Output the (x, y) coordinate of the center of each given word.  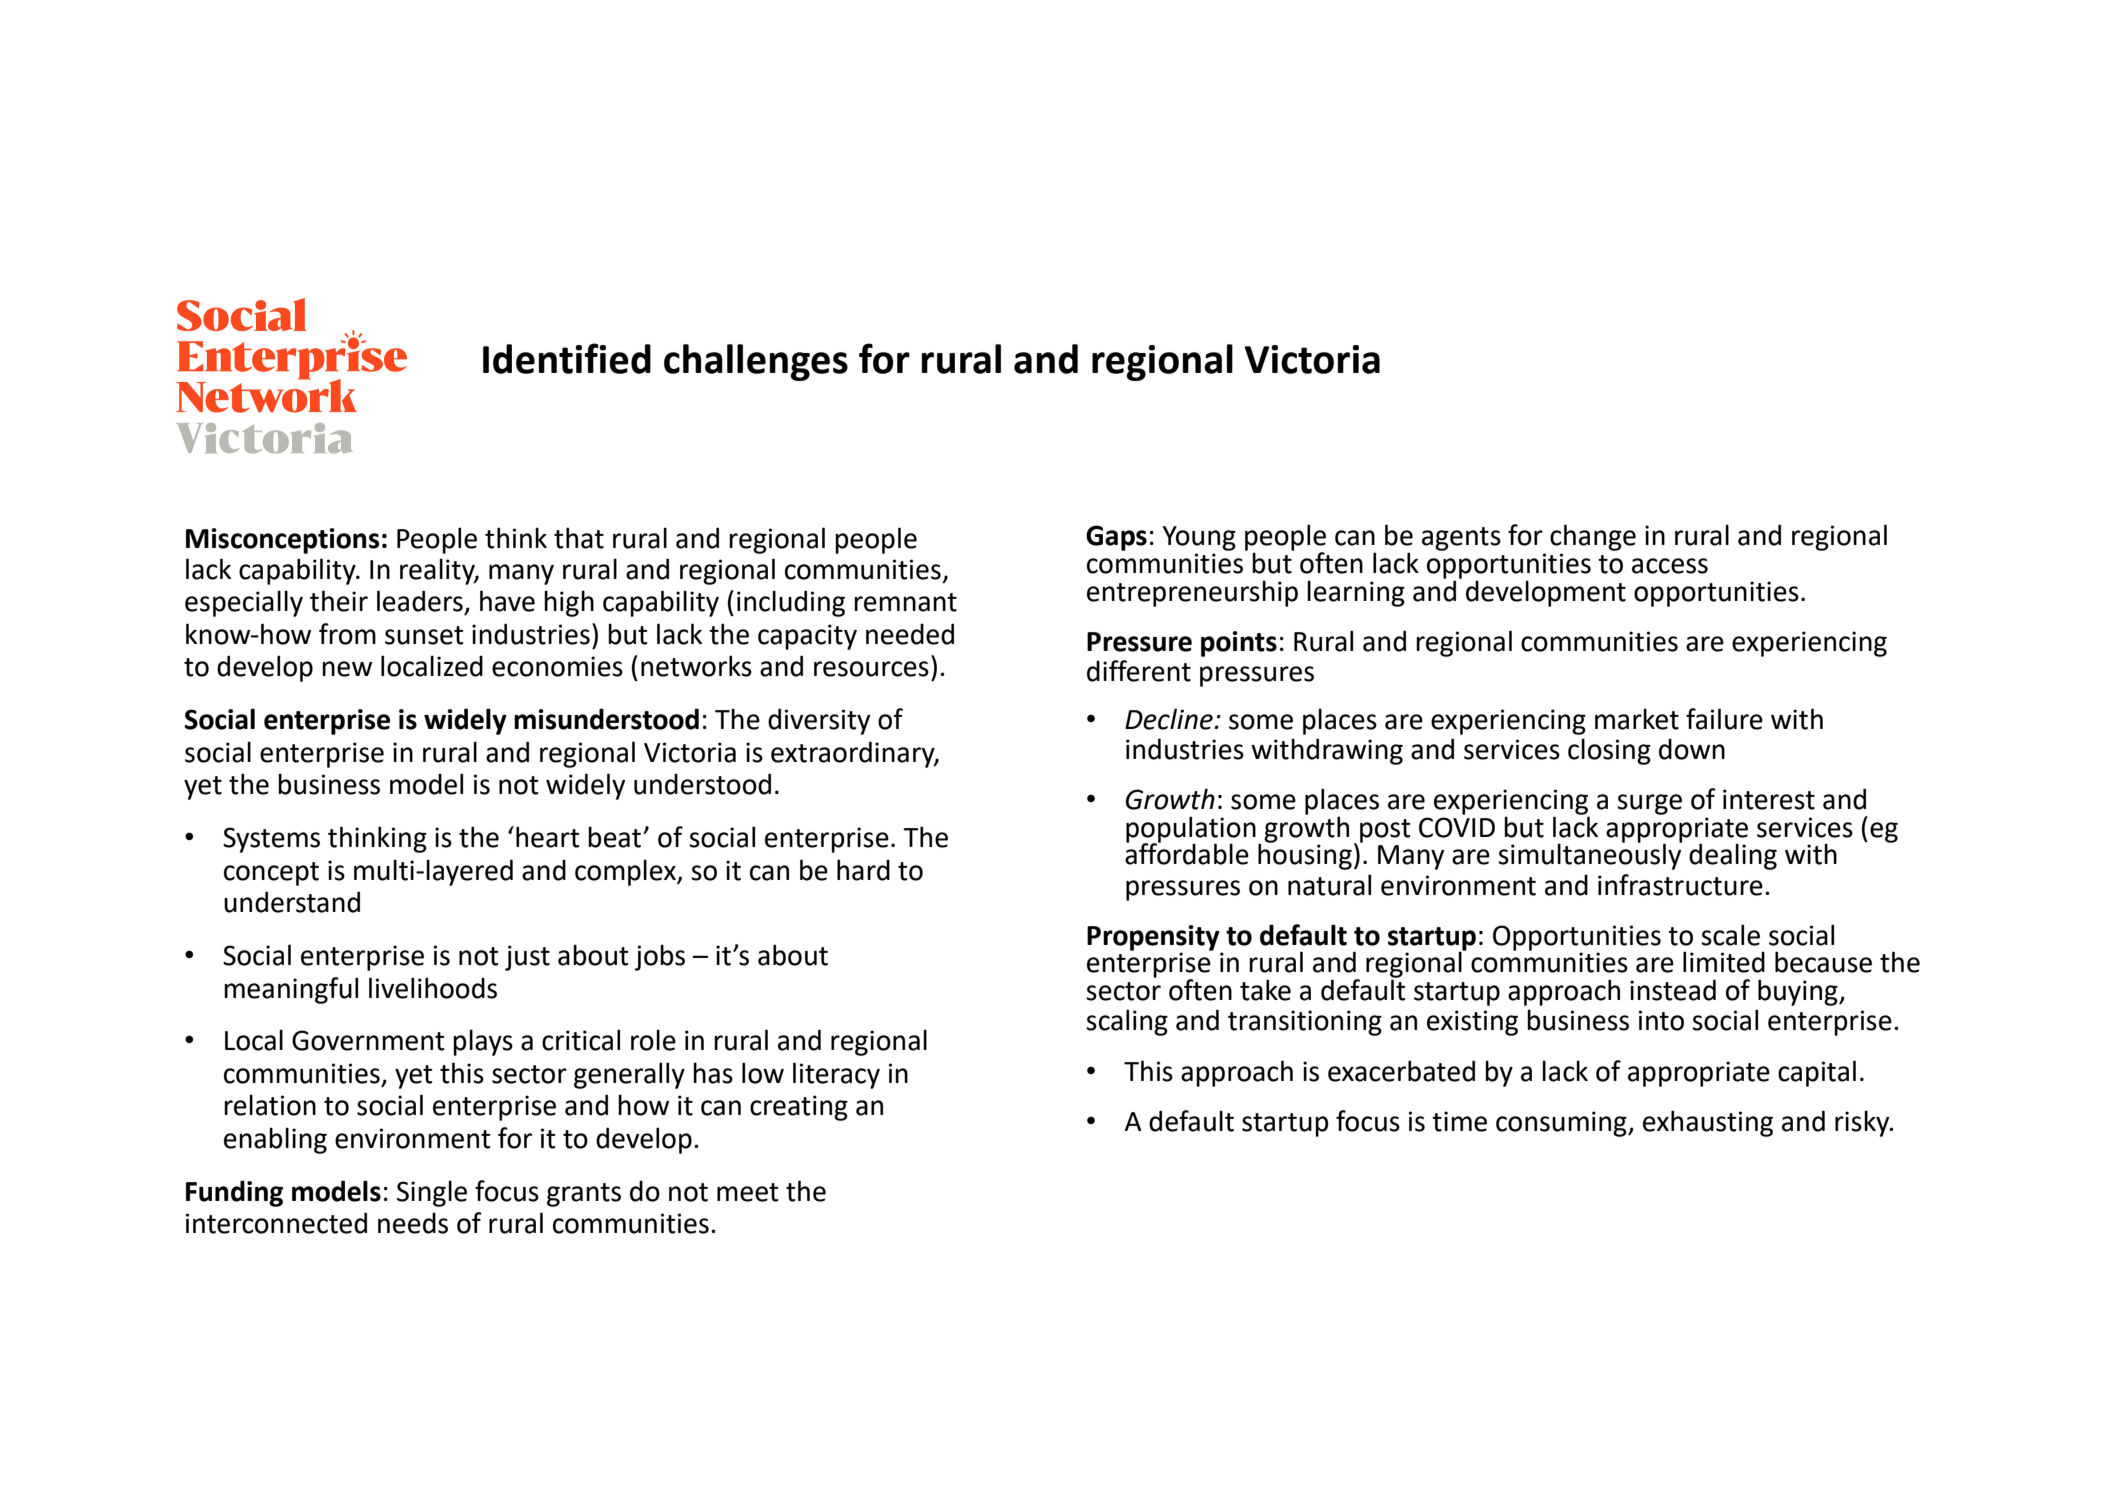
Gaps (1116, 538)
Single (432, 1193)
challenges (756, 362)
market (1637, 719)
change (1593, 537)
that (579, 538)
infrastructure (1680, 885)
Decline (1169, 719)
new (347, 669)
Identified (567, 358)
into (1661, 1020)
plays (483, 1042)
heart (548, 837)
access (1670, 566)
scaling (1127, 1022)
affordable (1187, 853)
